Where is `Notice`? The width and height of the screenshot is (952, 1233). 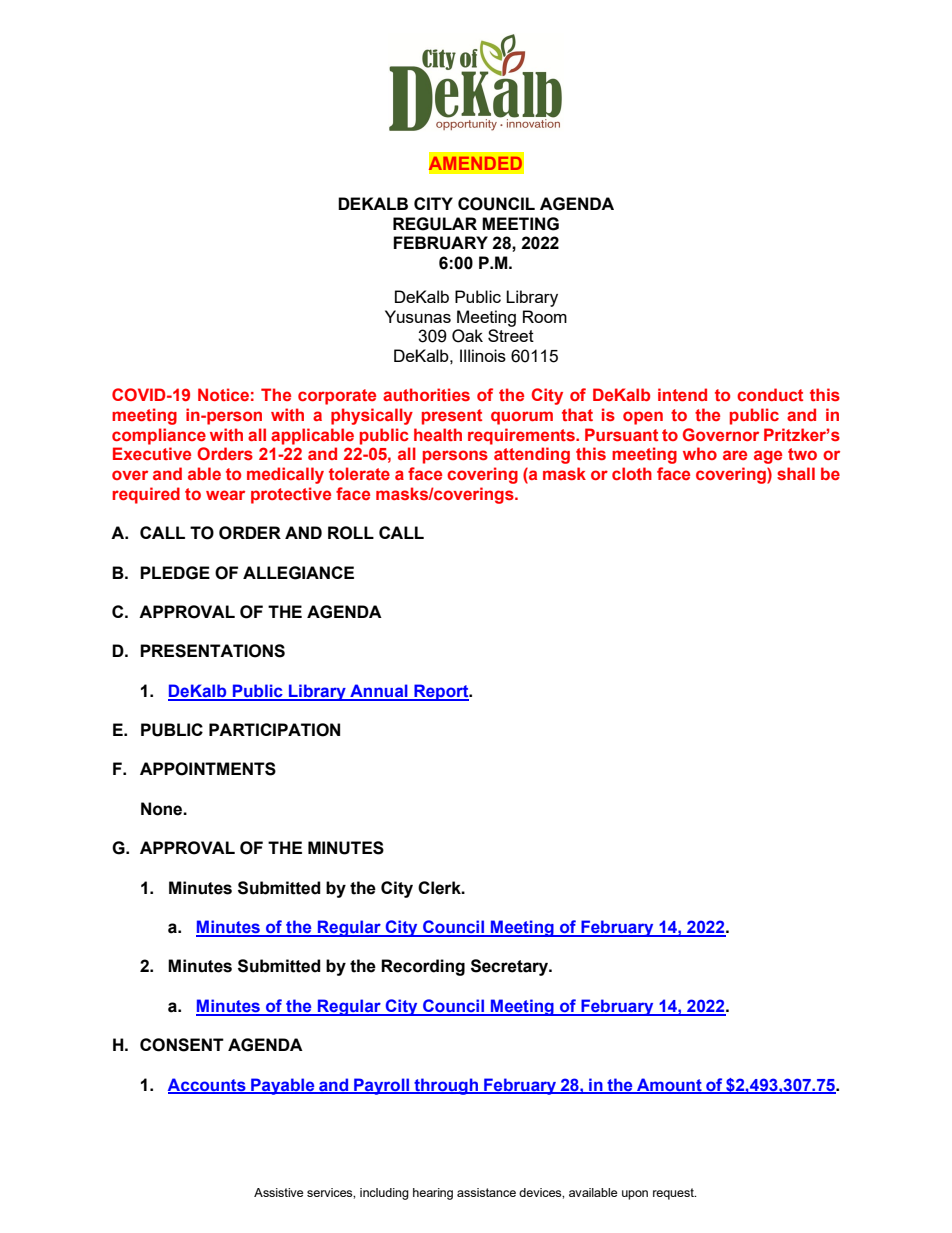 Notice is located at coordinates (223, 394).
